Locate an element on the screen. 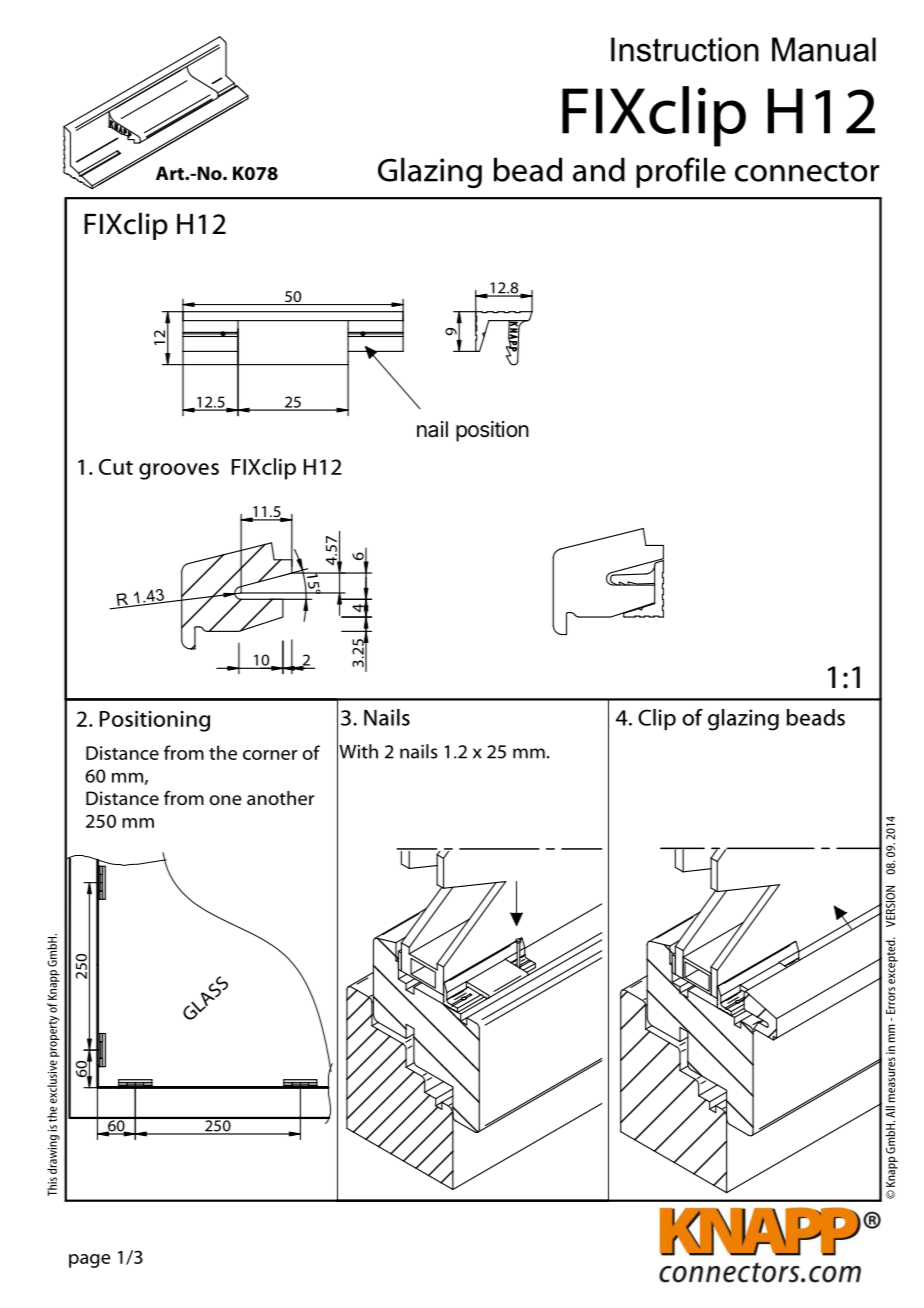  another is located at coordinates (280, 798).
